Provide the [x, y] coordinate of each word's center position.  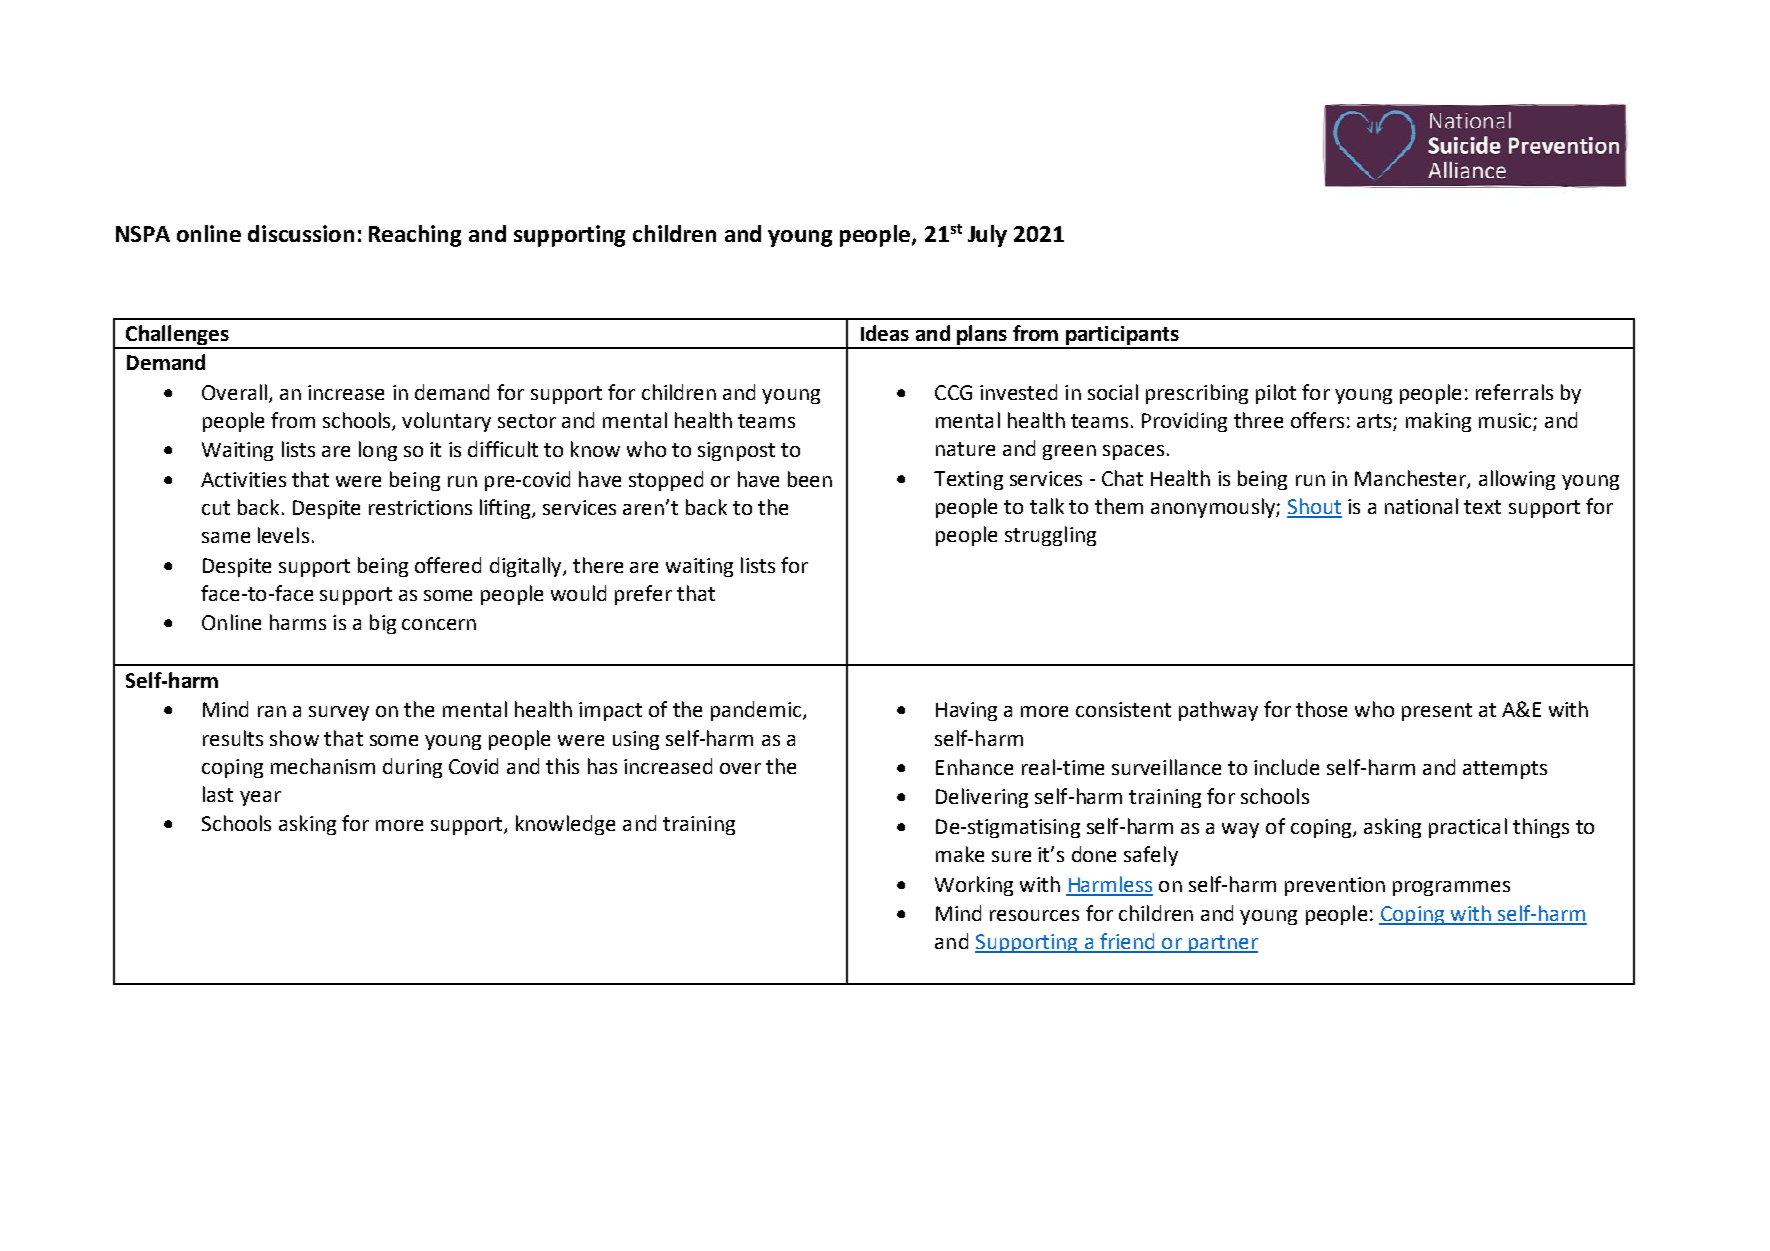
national [1421, 506]
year [260, 798]
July [987, 236]
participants [1122, 337]
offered [448, 565]
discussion [301, 233]
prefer [643, 595]
